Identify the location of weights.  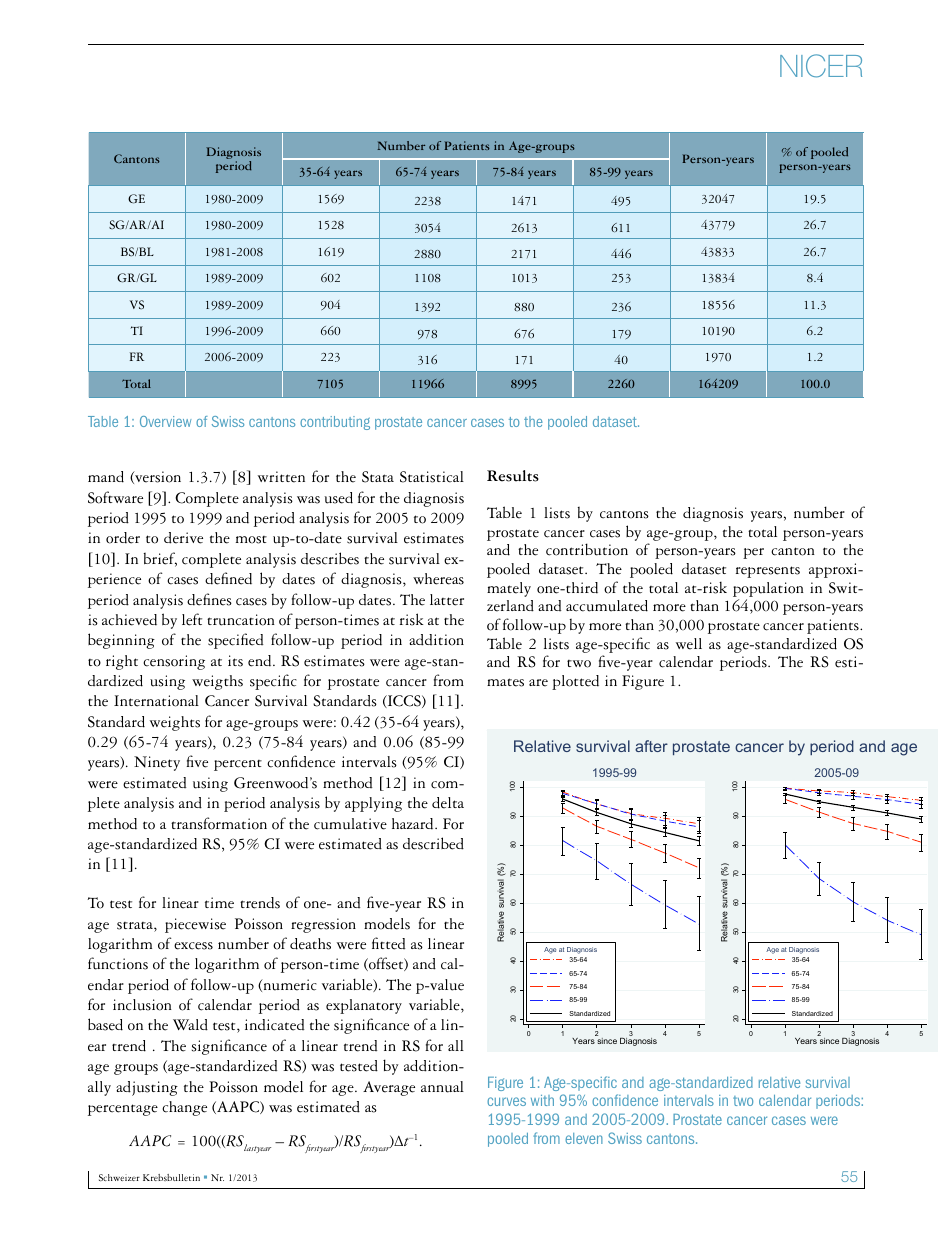
(175, 723).
